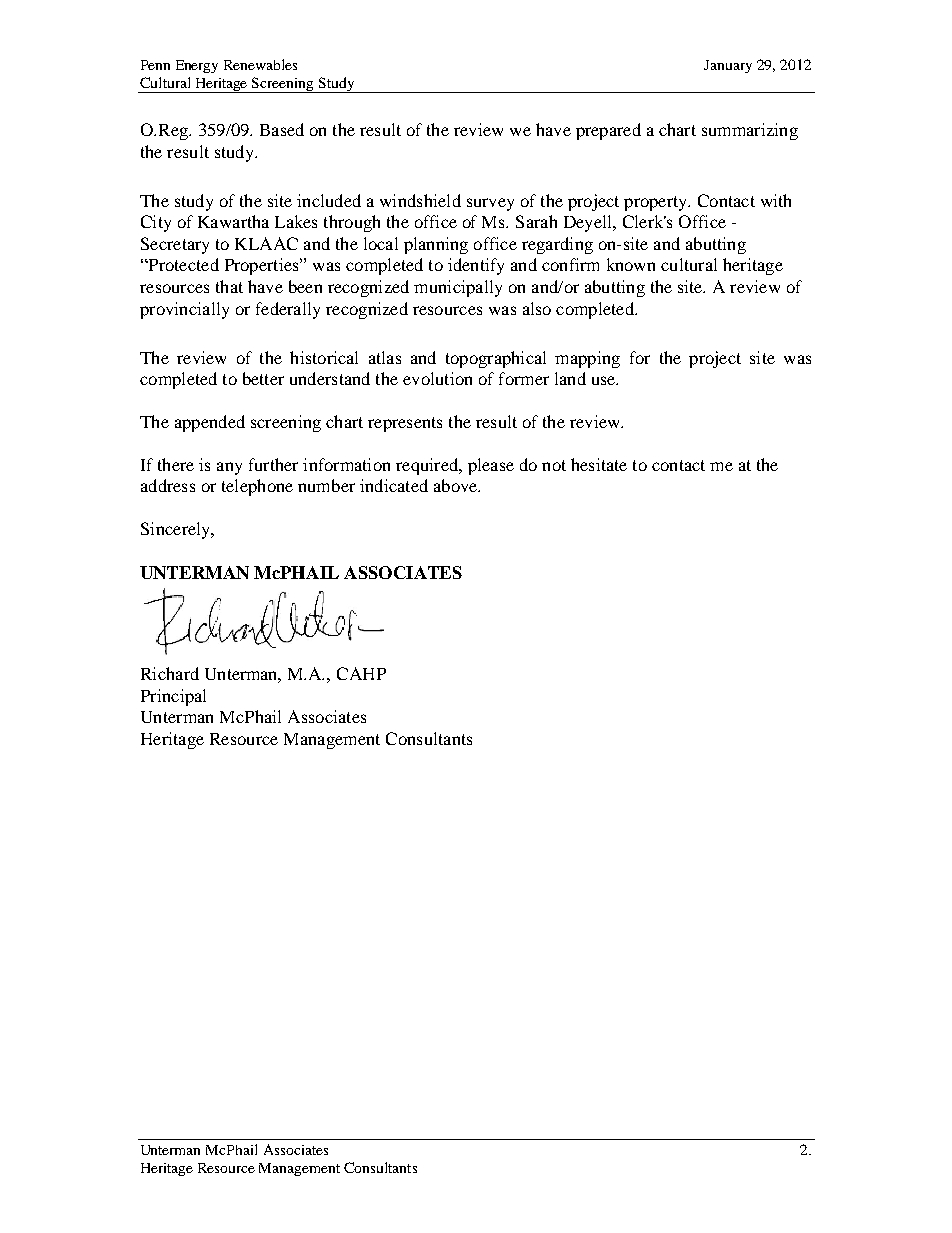 The width and height of the screenshot is (952, 1233). I want to click on above, so click(457, 485).
